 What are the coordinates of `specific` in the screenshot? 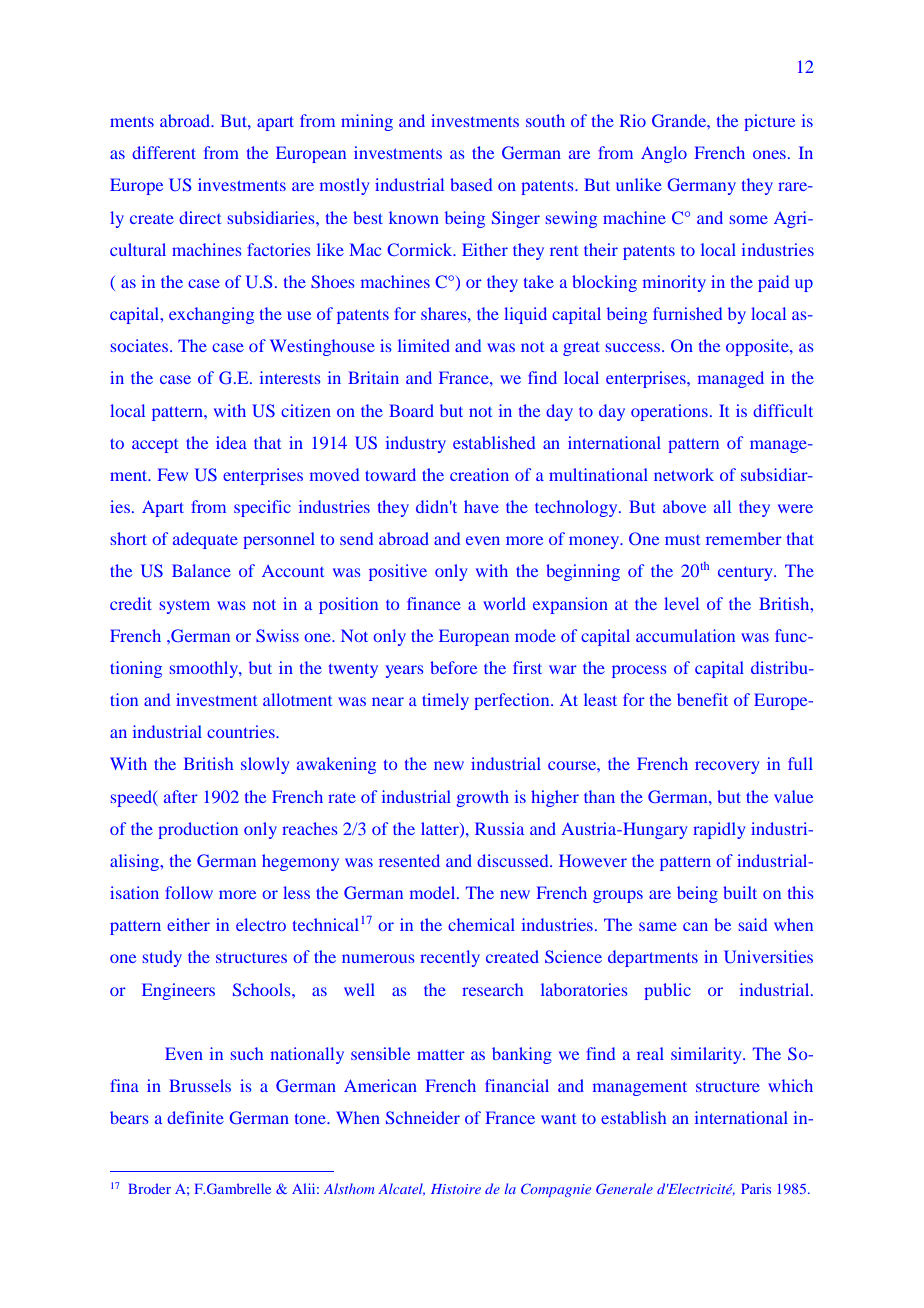 It's located at (262, 508).
